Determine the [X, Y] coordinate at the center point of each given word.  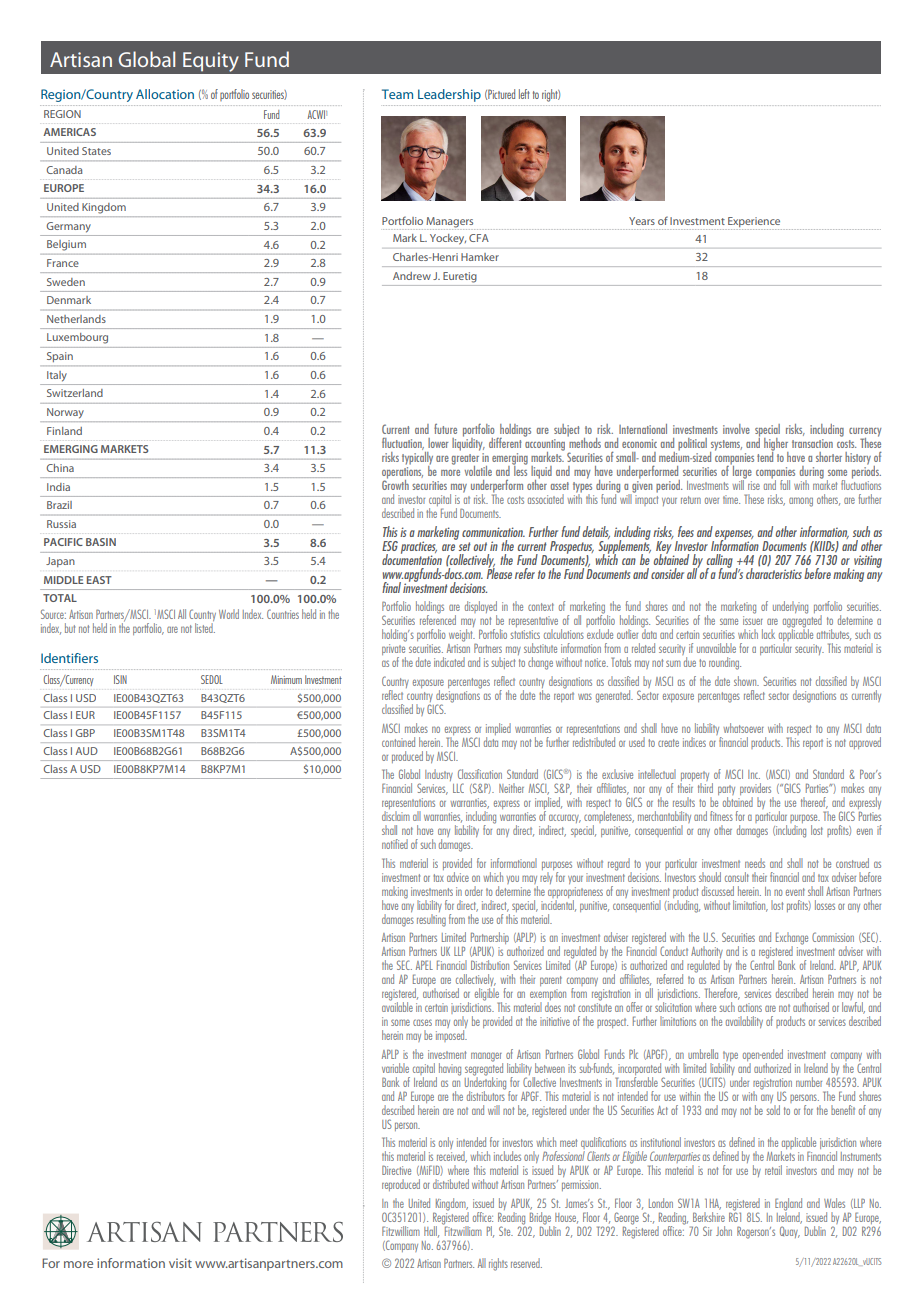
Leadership [449, 95]
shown [746, 681]
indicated [449, 662]
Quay [790, 1232]
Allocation [165, 94]
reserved [526, 1263]
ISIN [120, 679]
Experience [754, 222]
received [452, 1157]
